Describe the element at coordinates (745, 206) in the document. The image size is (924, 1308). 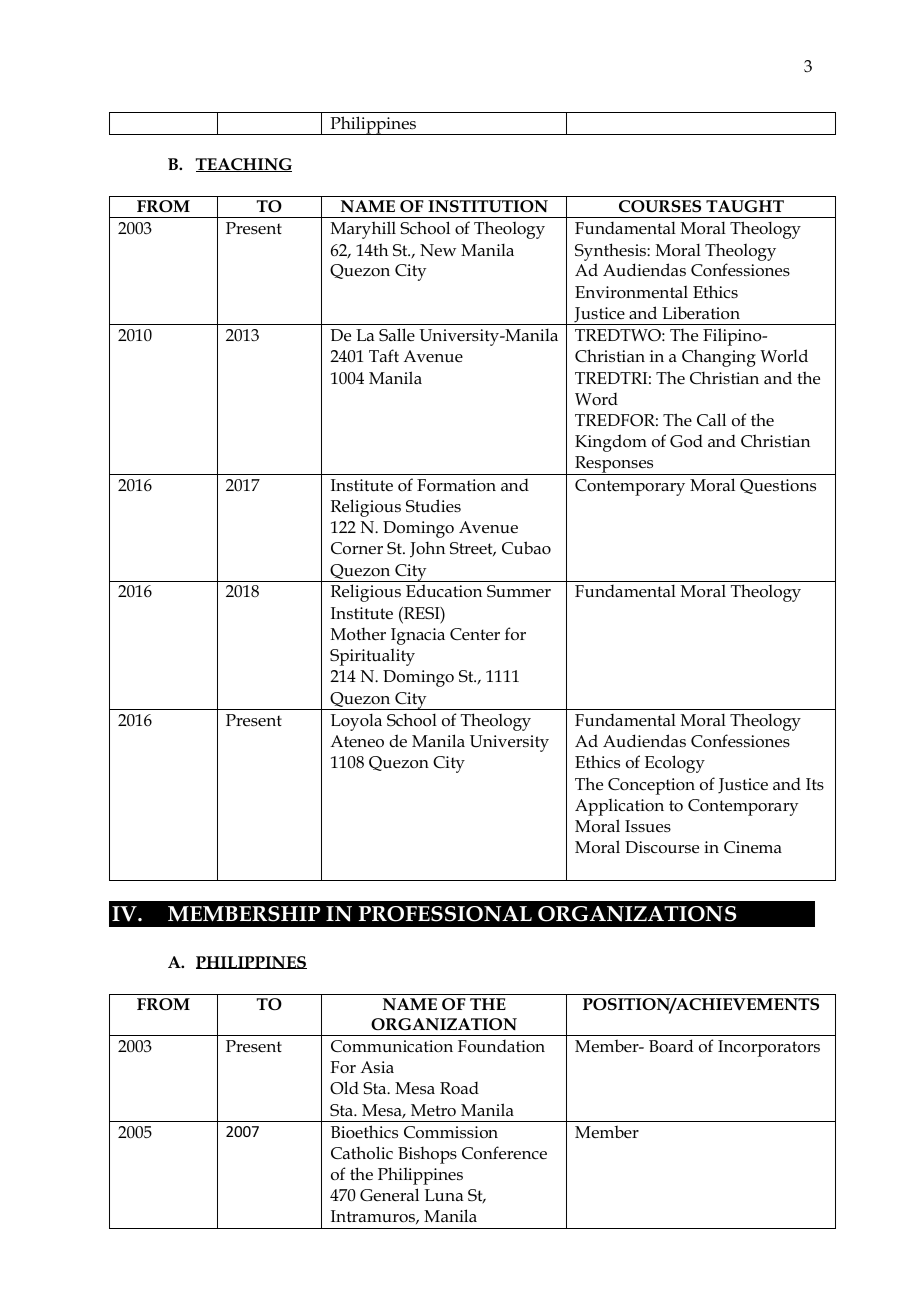
I see `TAUGHT` at that location.
